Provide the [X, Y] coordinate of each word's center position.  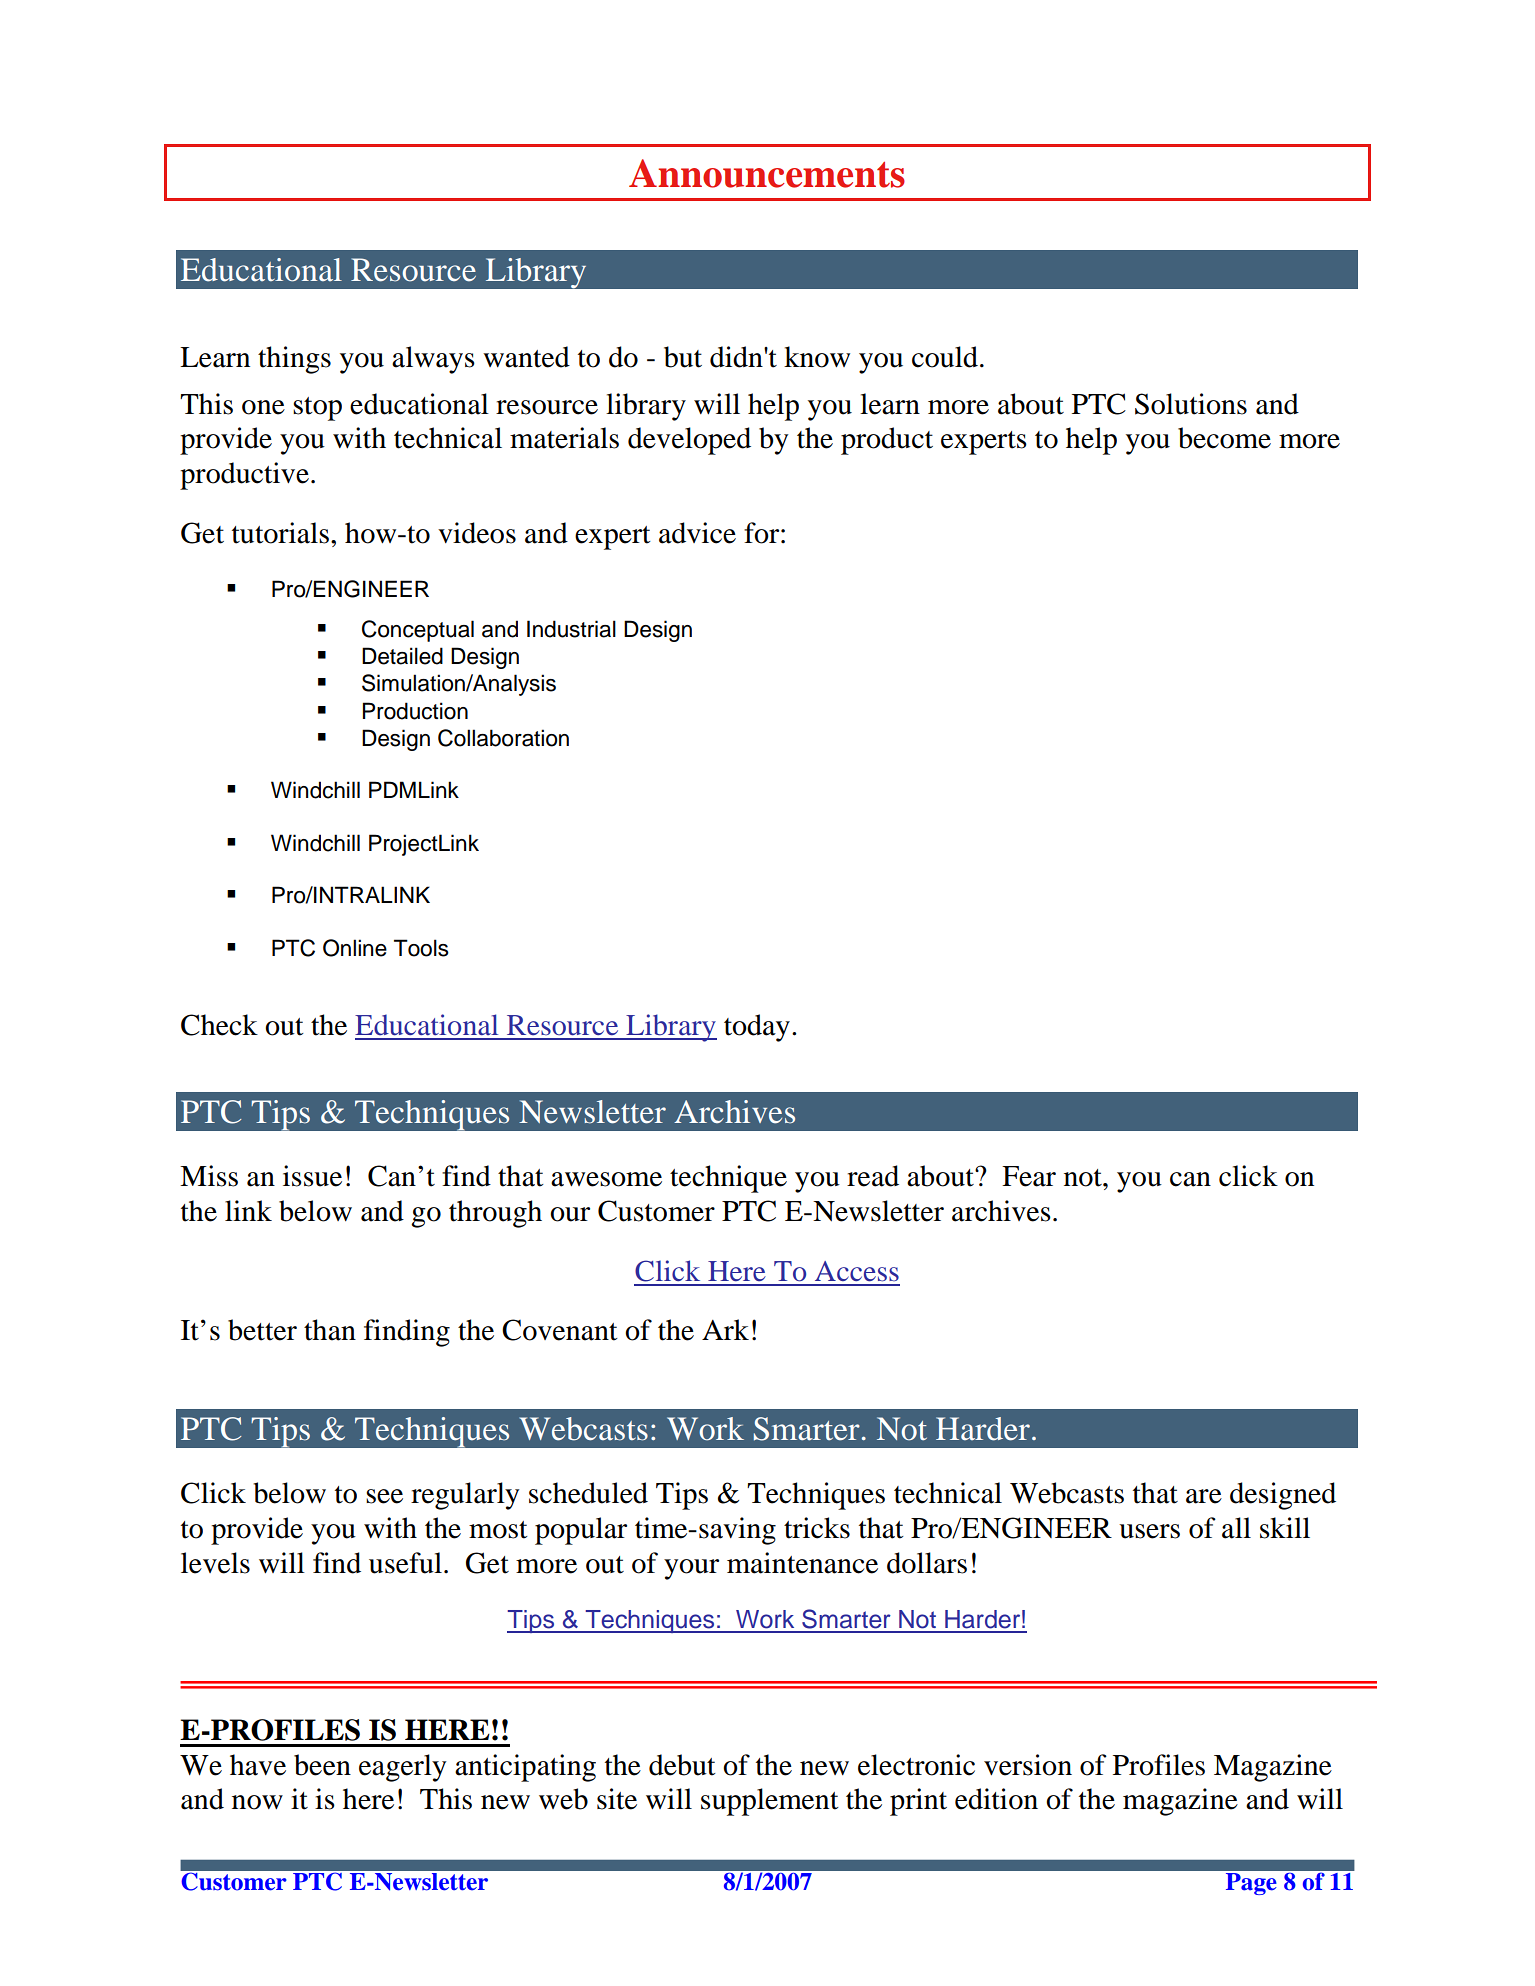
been [322, 1765]
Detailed [402, 656]
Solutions [1191, 404]
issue [312, 1176]
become [1224, 438]
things [294, 360]
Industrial [571, 629]
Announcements [767, 173]
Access [857, 1271]
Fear [1029, 1176]
